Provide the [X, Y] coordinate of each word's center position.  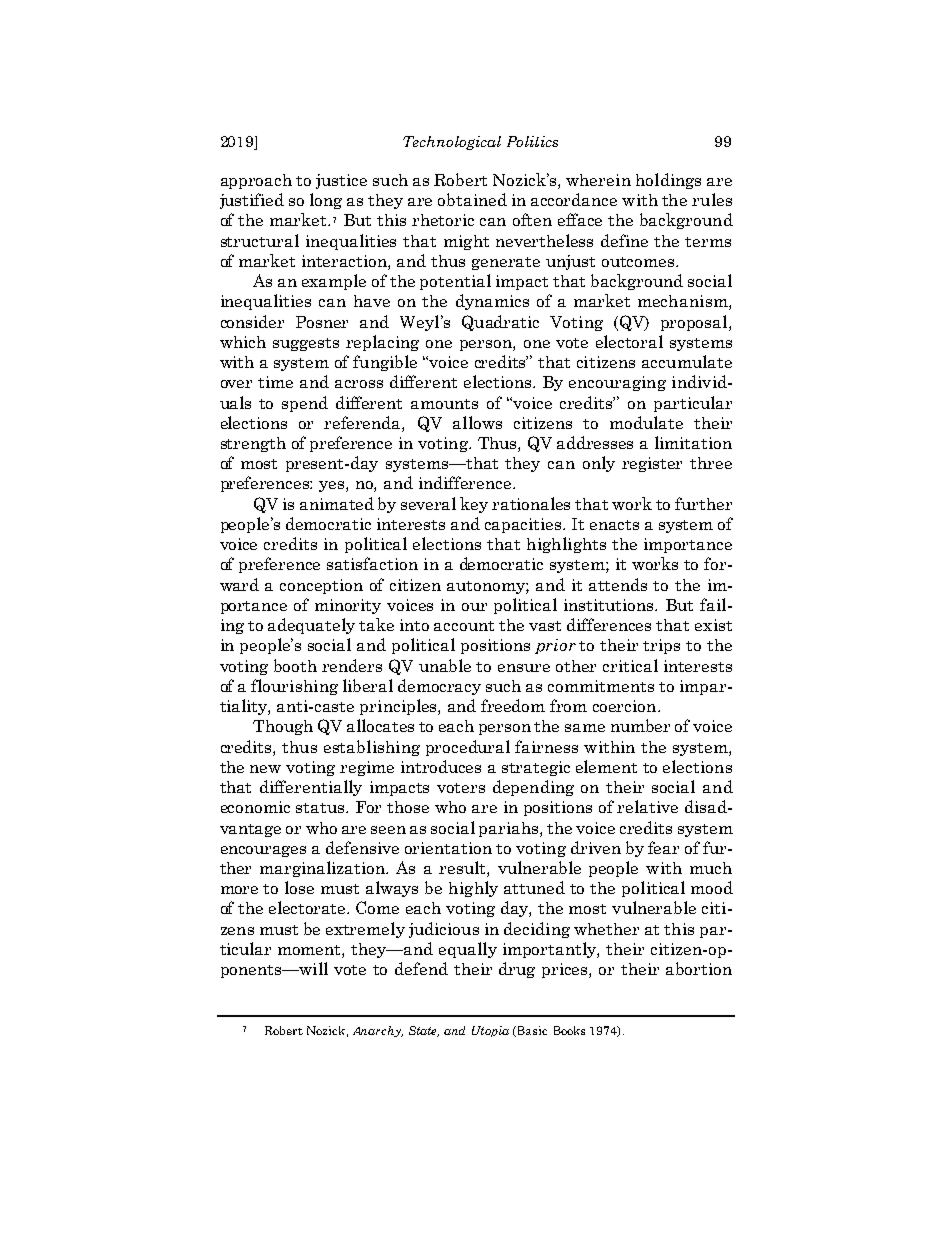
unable [445, 665]
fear [663, 847]
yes [333, 486]
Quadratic [500, 323]
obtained [472, 199]
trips [661, 646]
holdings [668, 181]
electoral [629, 341]
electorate [308, 907]
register [652, 464]
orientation [448, 848]
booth [295, 665]
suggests [306, 344]
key [474, 505]
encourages [263, 851]
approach [256, 181]
